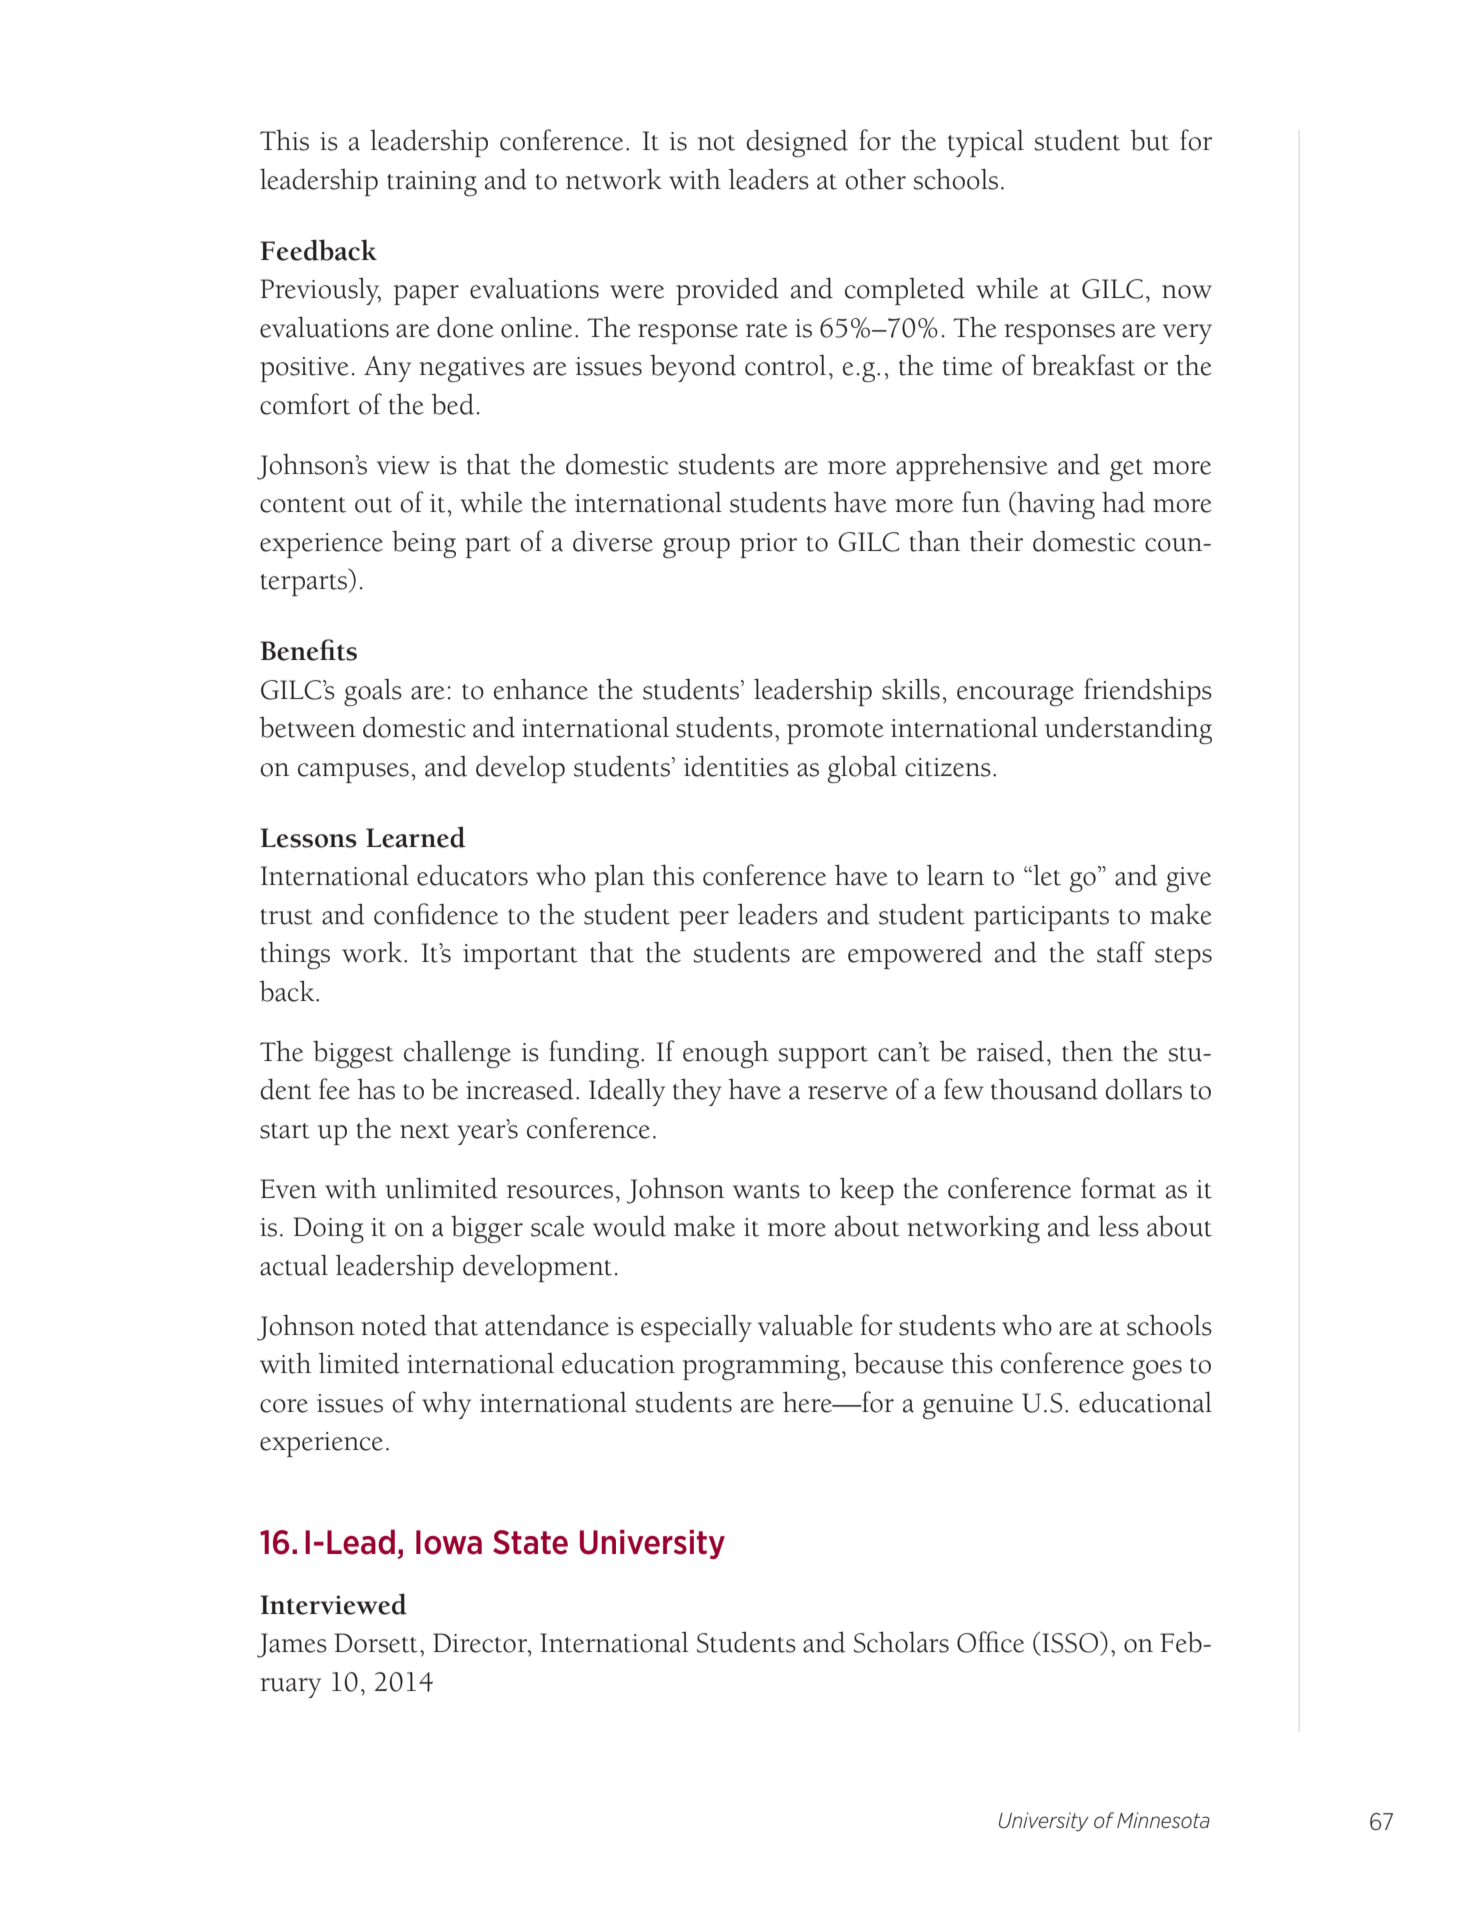 This page has width=1472, height=1905. I want to click on prior, so click(768, 545).
